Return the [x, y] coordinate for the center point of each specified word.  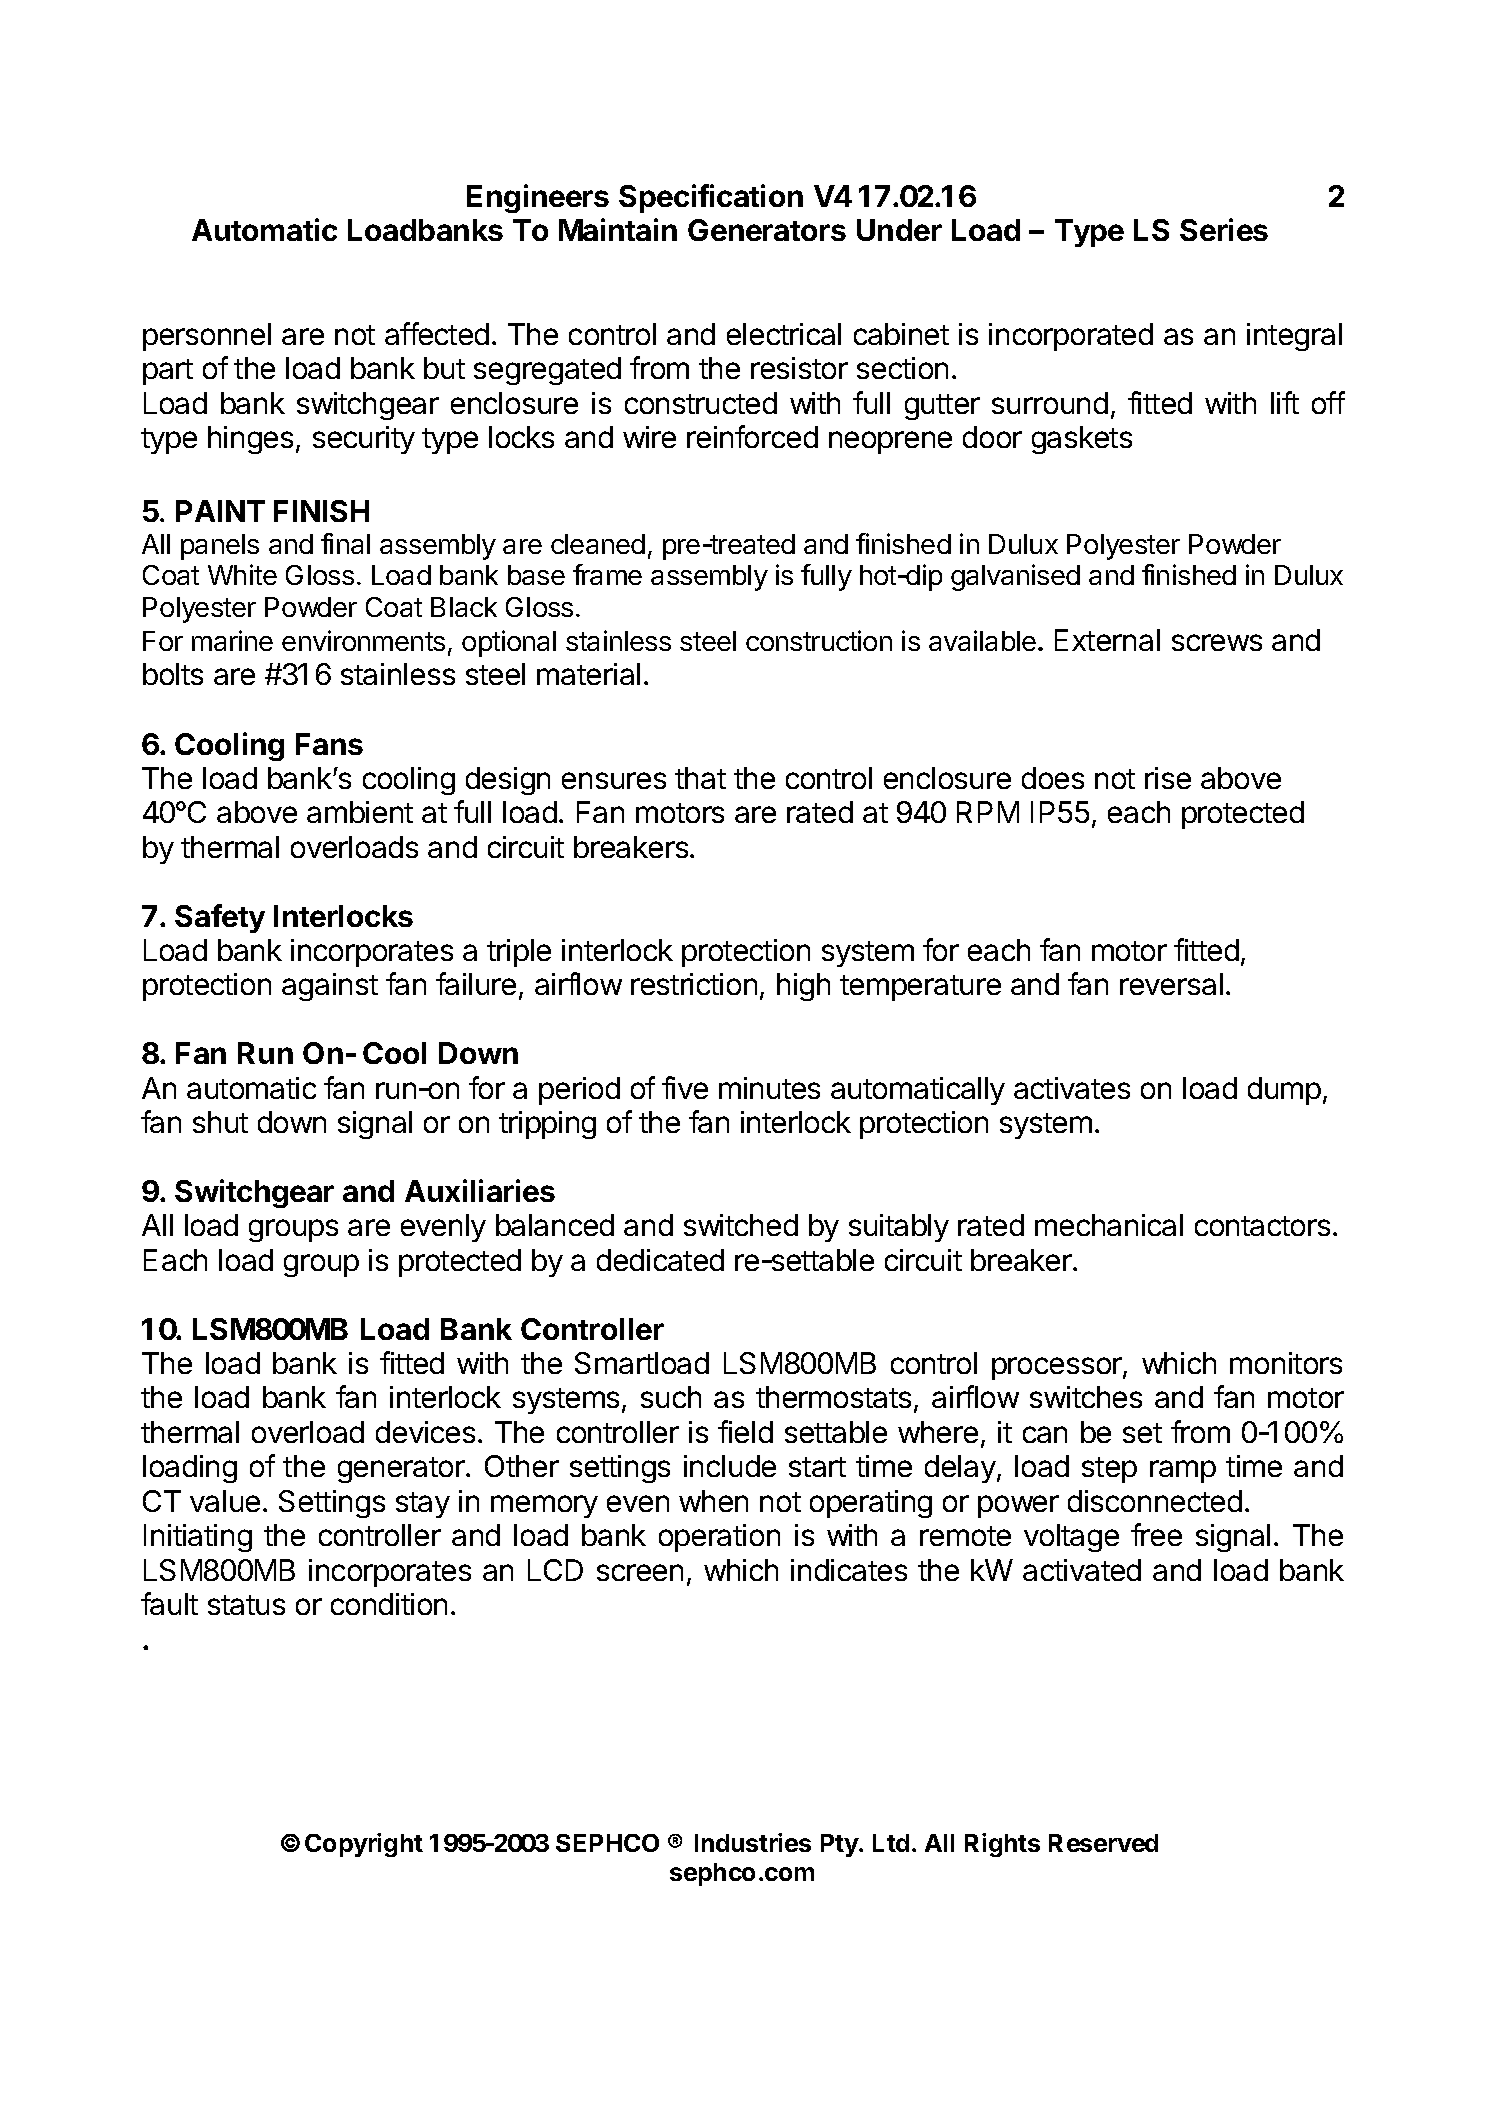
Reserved [1103, 1843]
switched [741, 1225]
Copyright [364, 1845]
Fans [329, 744]
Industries [753, 1842]
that [700, 778]
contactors [1262, 1226]
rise [1168, 778]
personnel [207, 337]
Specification [711, 198]
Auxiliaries [480, 1190]
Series [1224, 229]
